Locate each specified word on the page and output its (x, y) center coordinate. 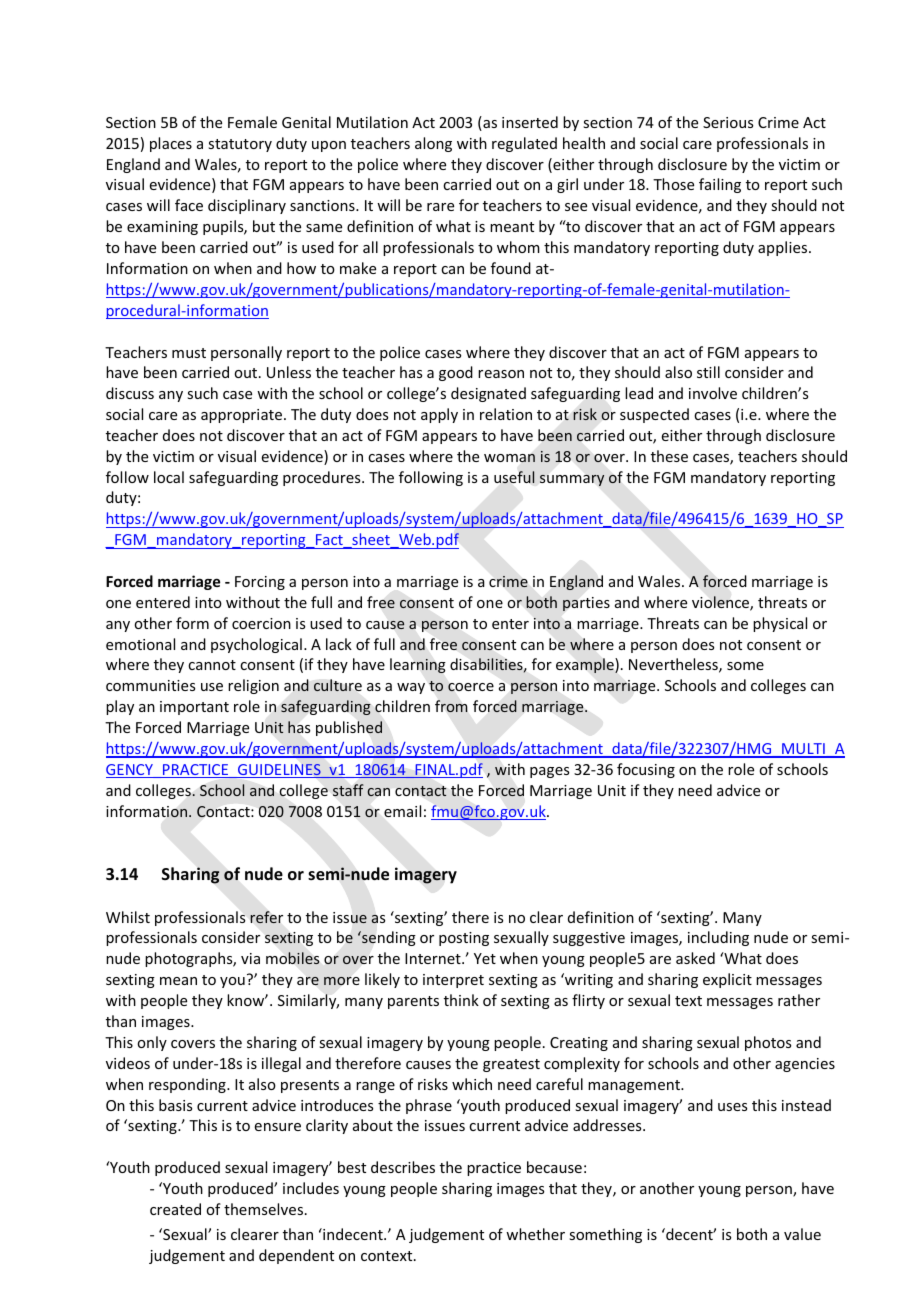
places (171, 144)
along (433, 144)
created (175, 1209)
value (802, 1234)
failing (720, 185)
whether (535, 1234)
